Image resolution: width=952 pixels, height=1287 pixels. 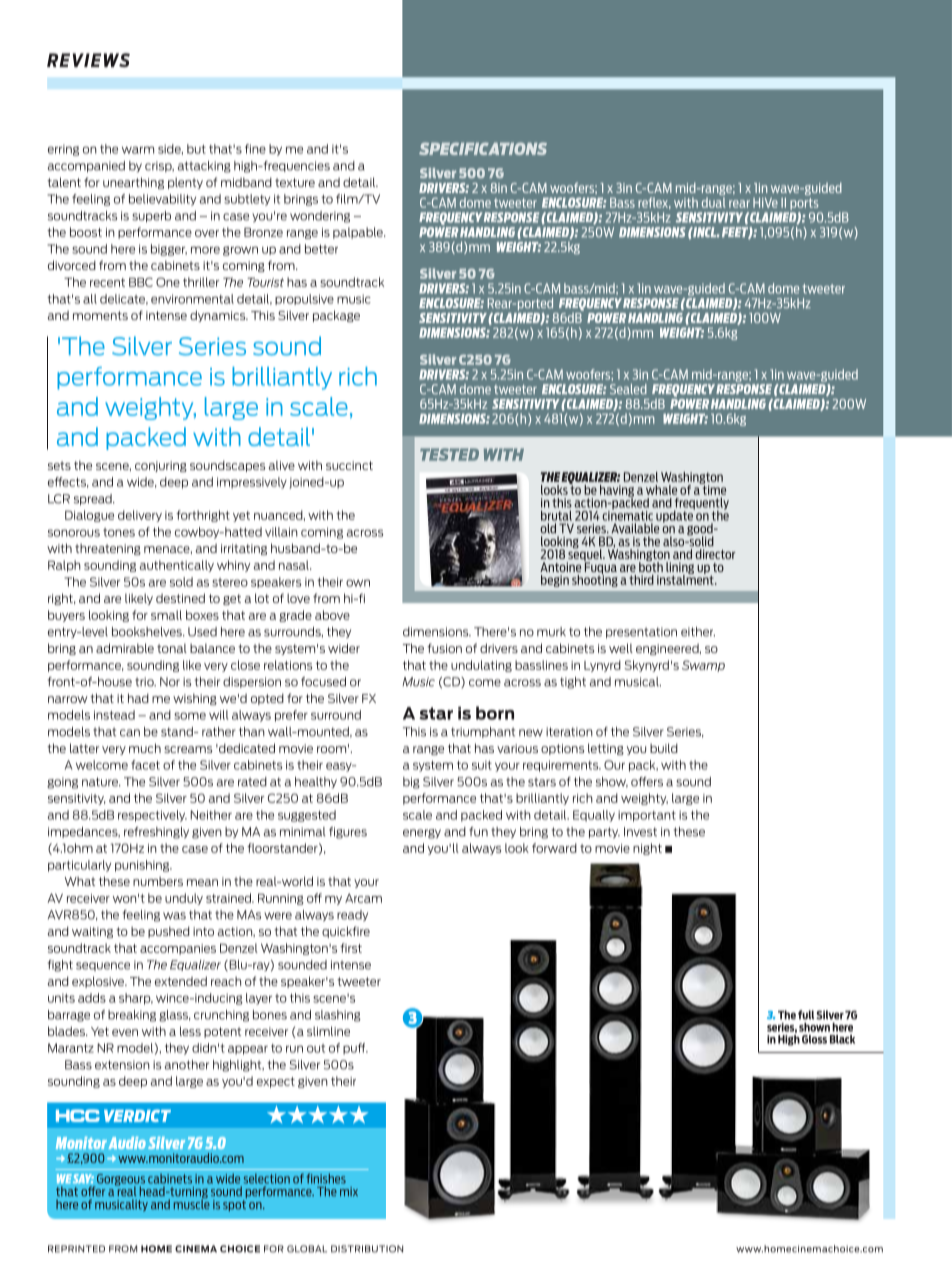 What do you see at coordinates (192, 1203) in the screenshot?
I see `muscle` at bounding box center [192, 1203].
